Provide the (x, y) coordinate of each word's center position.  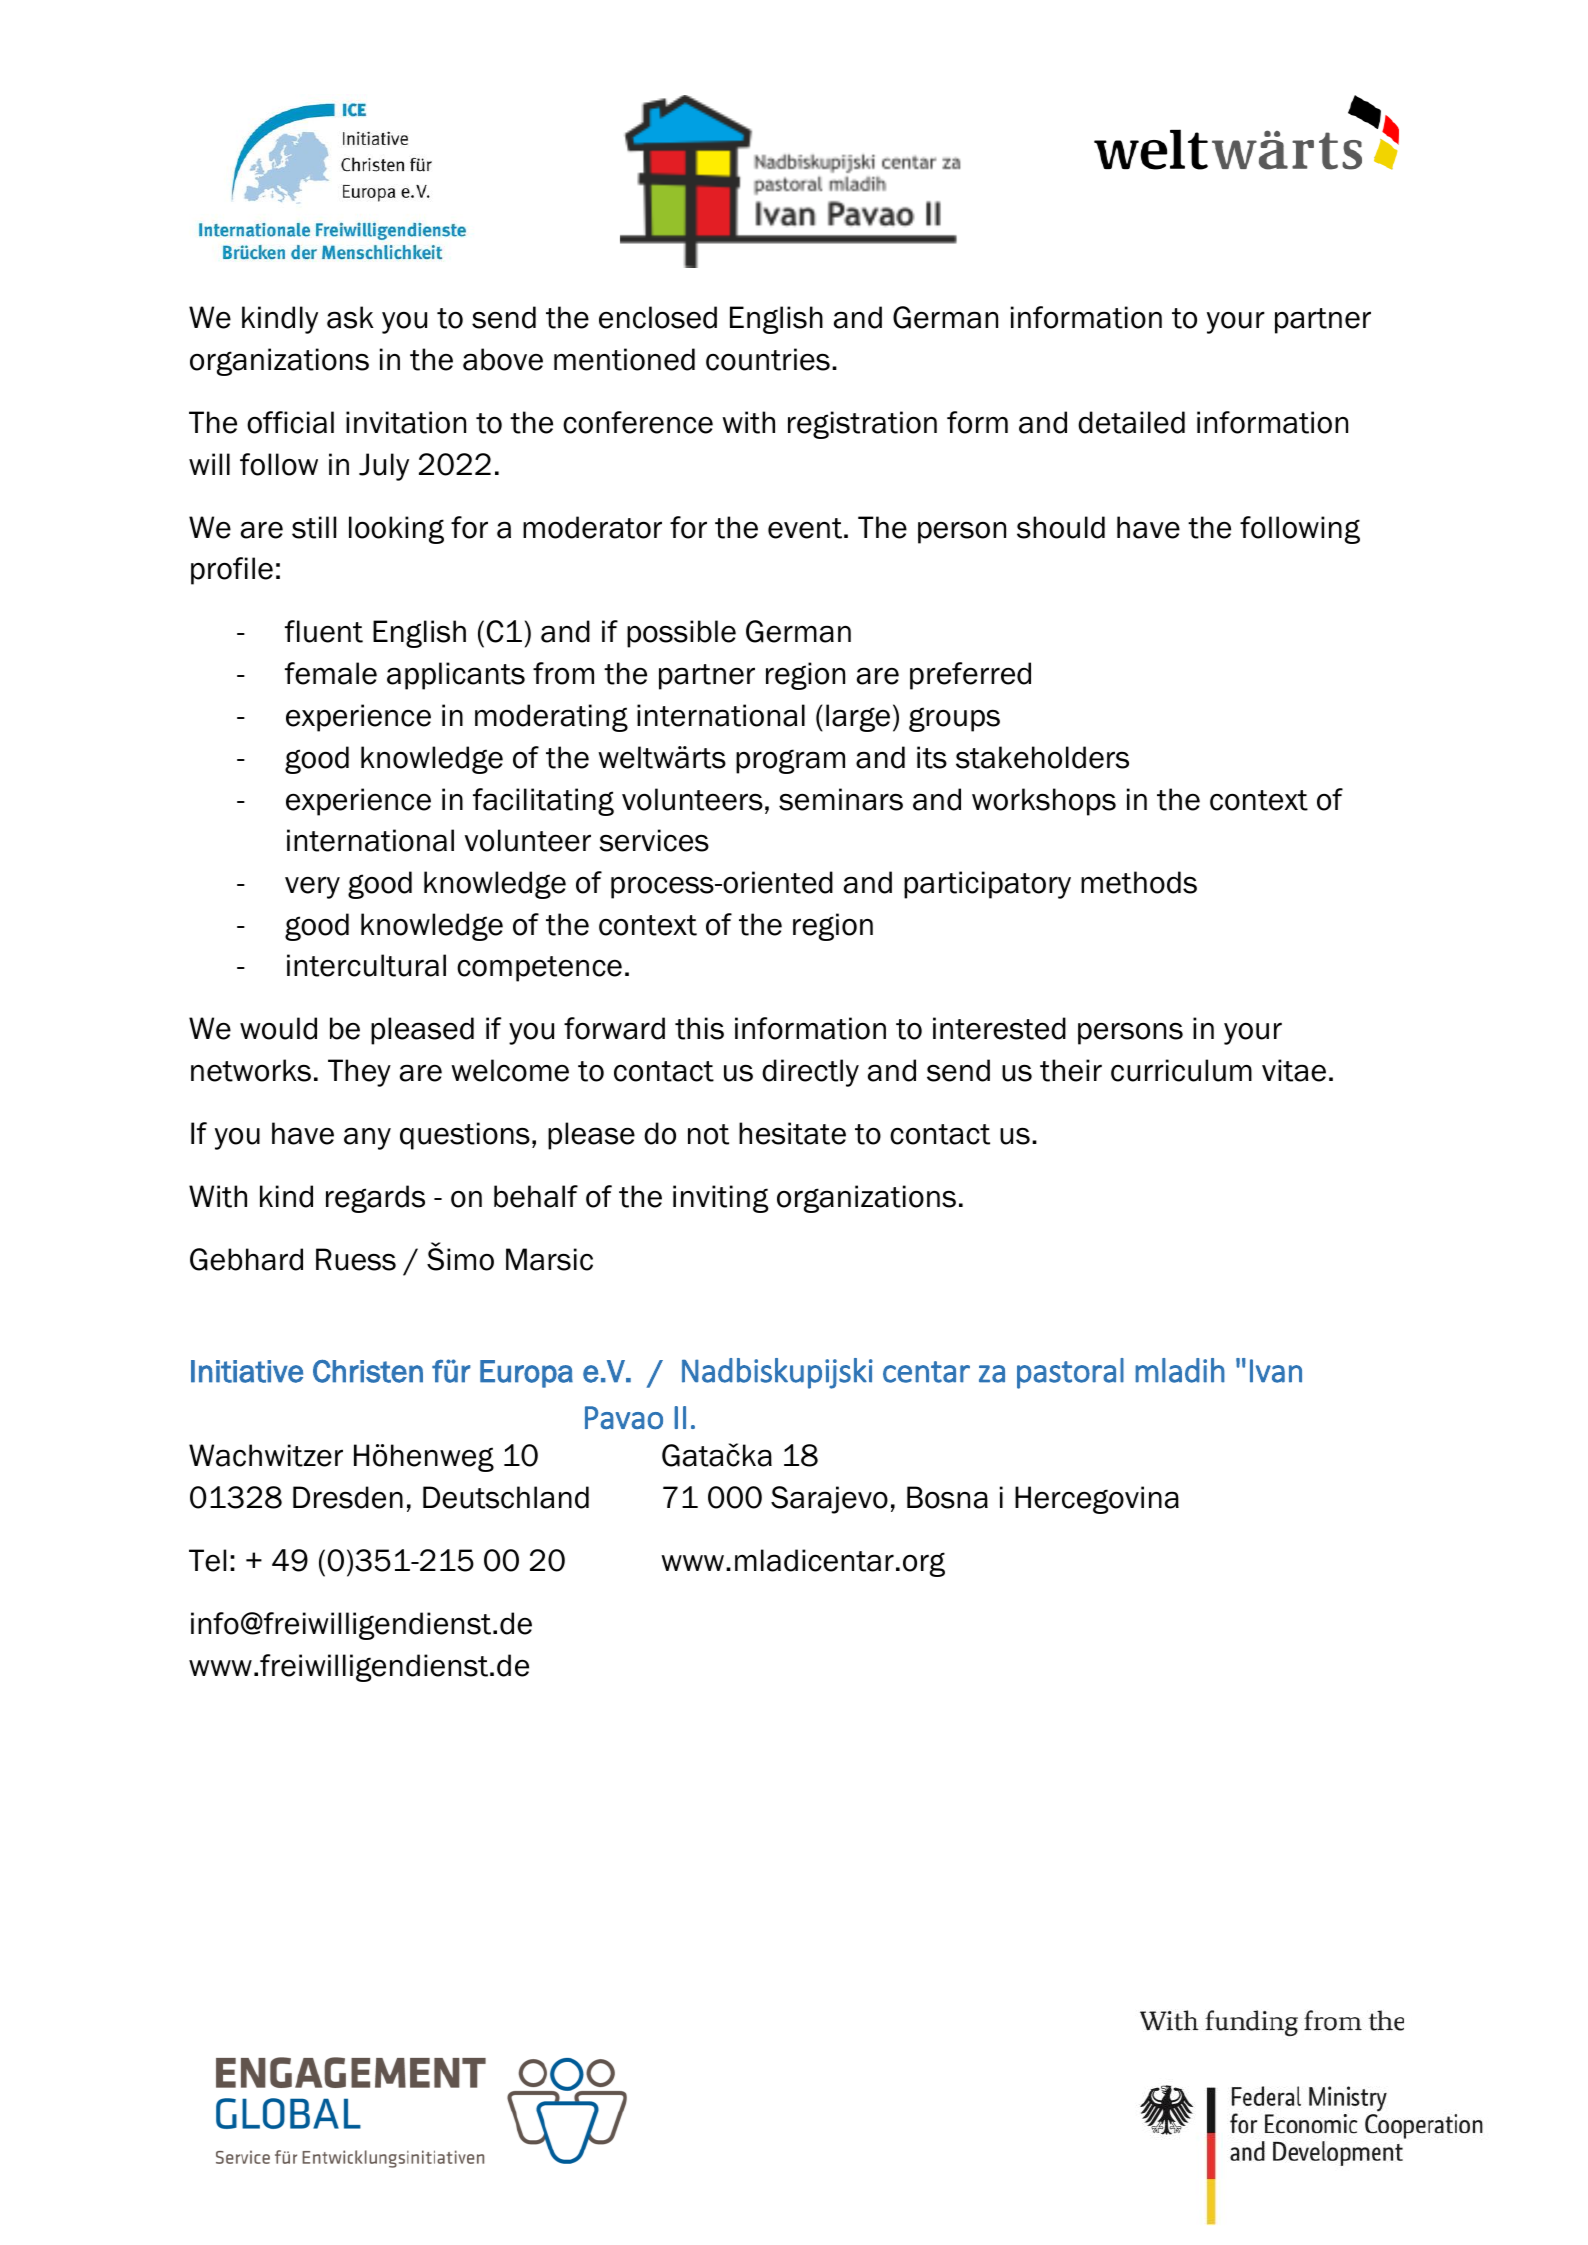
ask (350, 317)
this (699, 1028)
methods (1139, 882)
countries (768, 359)
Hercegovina (1097, 1500)
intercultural (366, 965)
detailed (1131, 422)
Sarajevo (829, 1500)
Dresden (348, 1497)
